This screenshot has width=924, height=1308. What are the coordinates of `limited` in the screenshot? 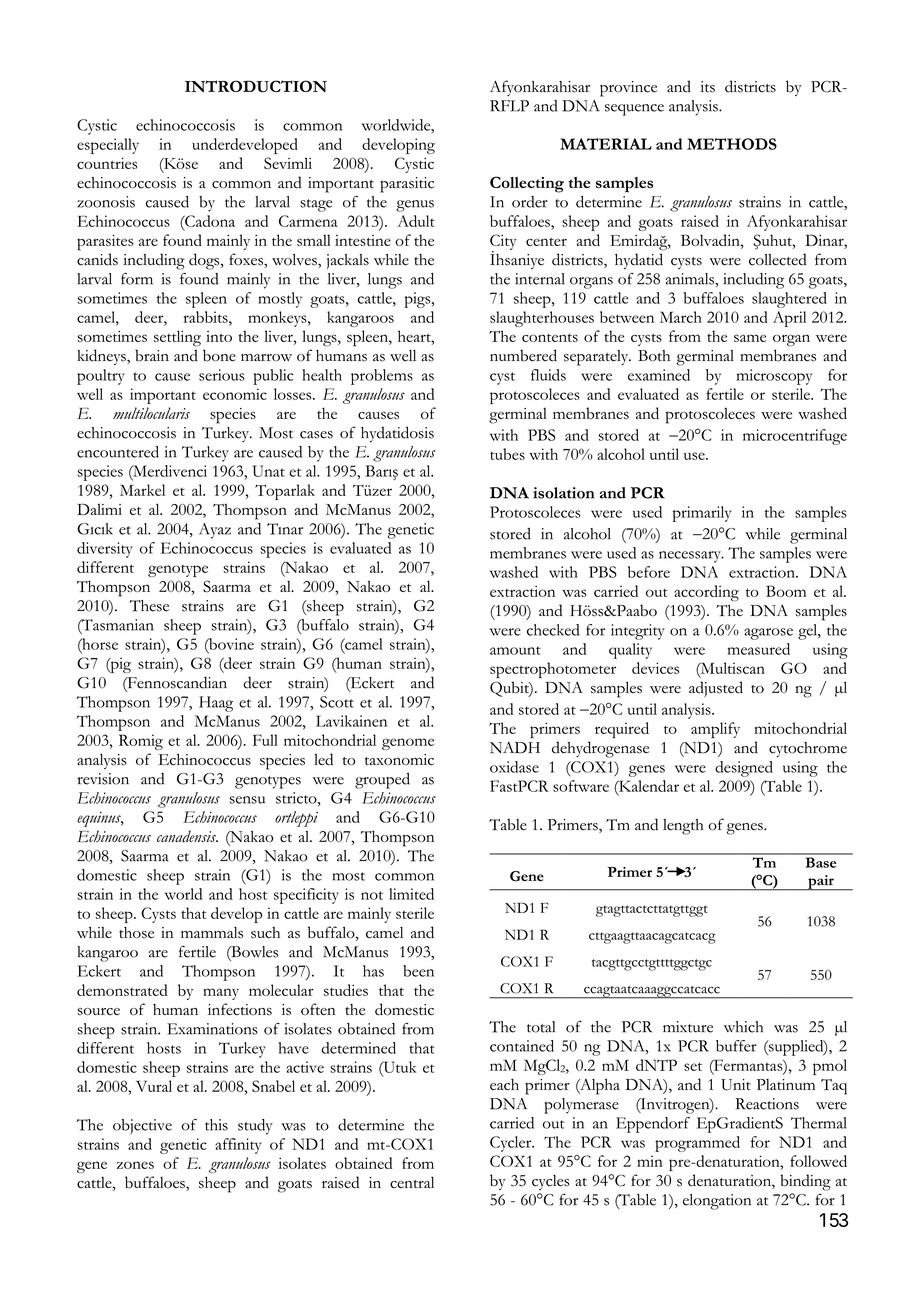 It's located at (411, 894).
